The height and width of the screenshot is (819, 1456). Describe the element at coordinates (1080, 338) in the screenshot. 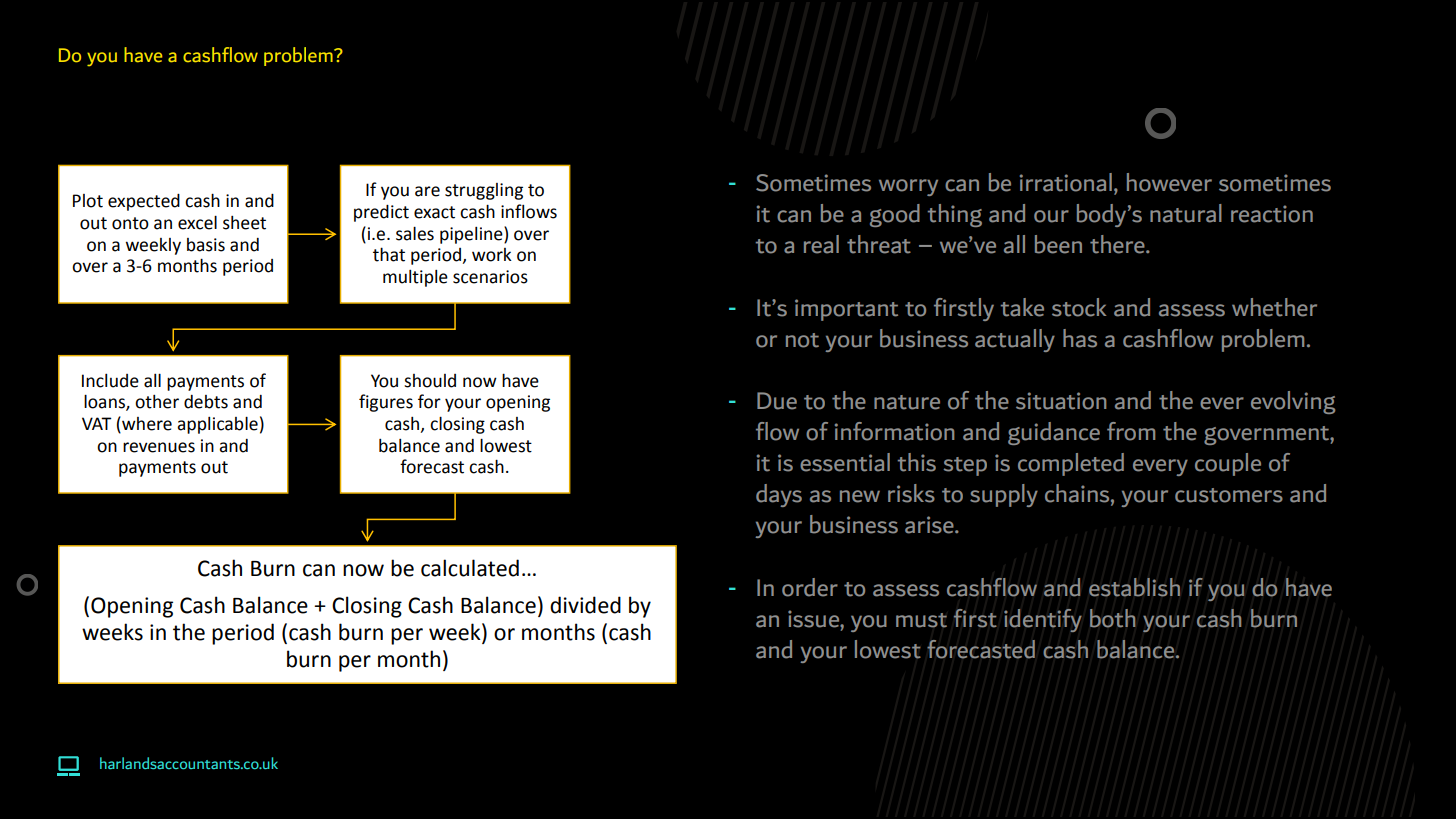

I see `has` at that location.
